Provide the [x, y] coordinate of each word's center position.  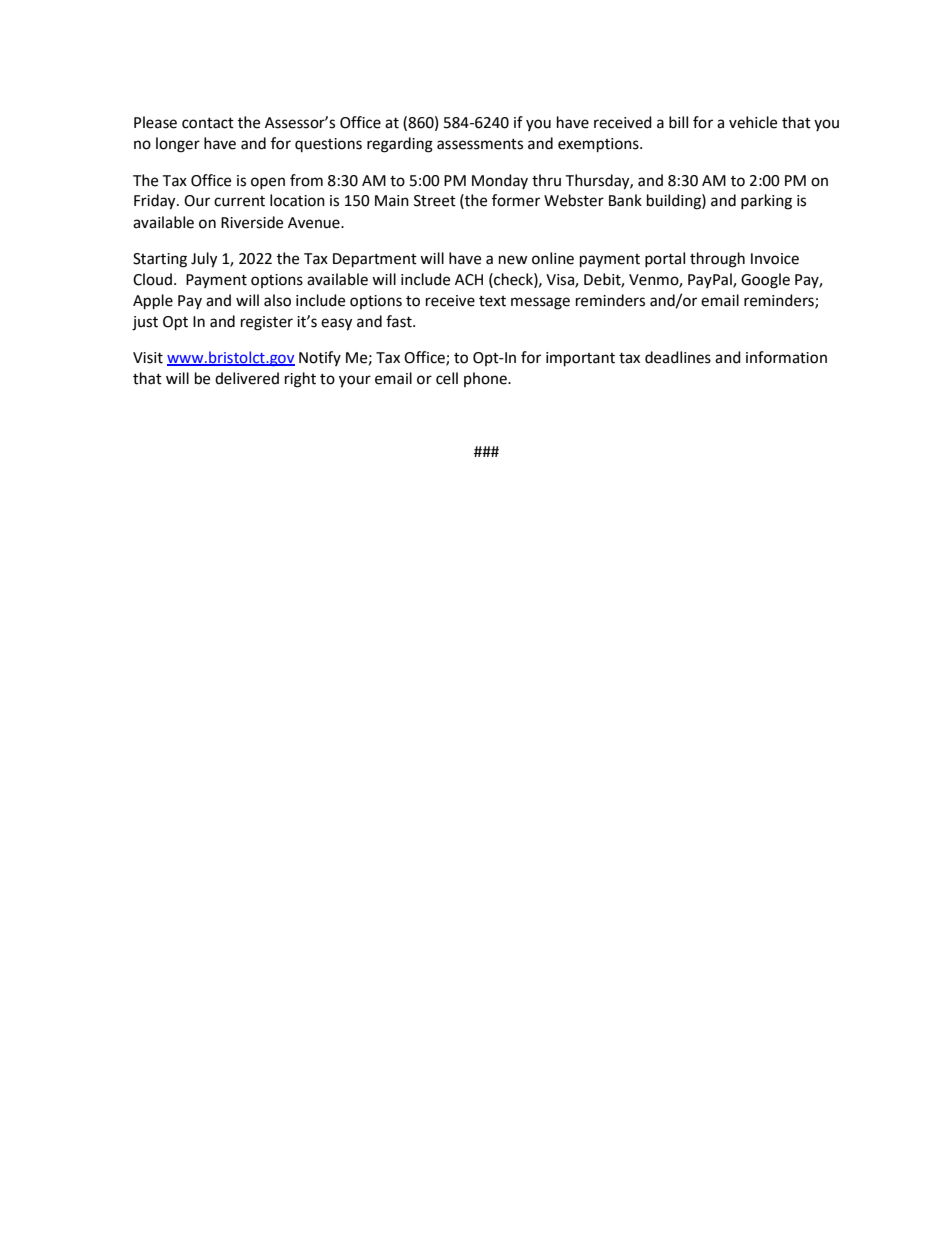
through [717, 260]
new [513, 260]
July [204, 260]
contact [208, 123]
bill [678, 122]
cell [447, 378]
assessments [480, 144]
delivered [247, 378]
